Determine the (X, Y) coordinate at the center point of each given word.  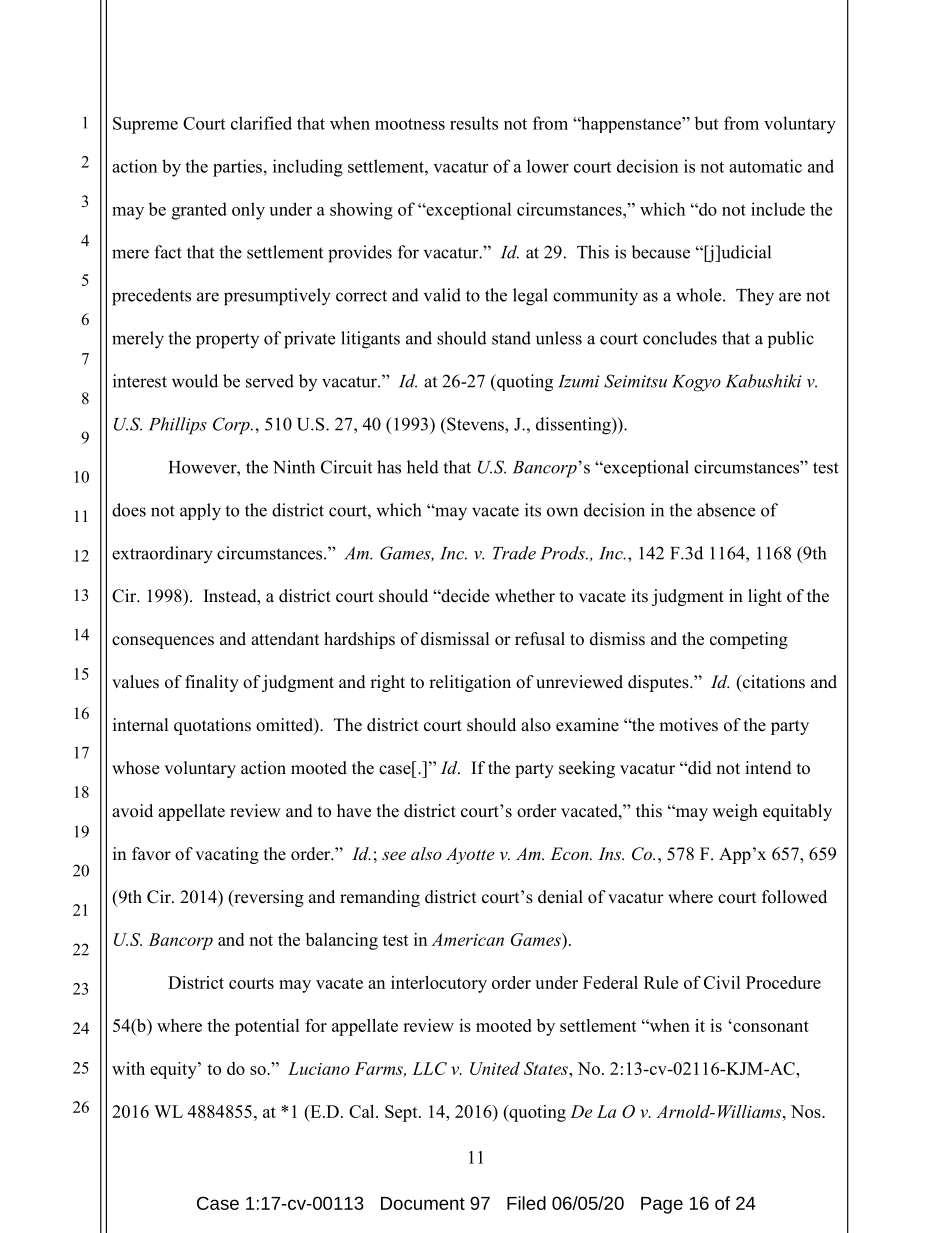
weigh (735, 812)
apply (200, 512)
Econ (570, 853)
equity (174, 1070)
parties (237, 168)
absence (726, 510)
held (423, 467)
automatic (765, 166)
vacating (227, 855)
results (474, 123)
